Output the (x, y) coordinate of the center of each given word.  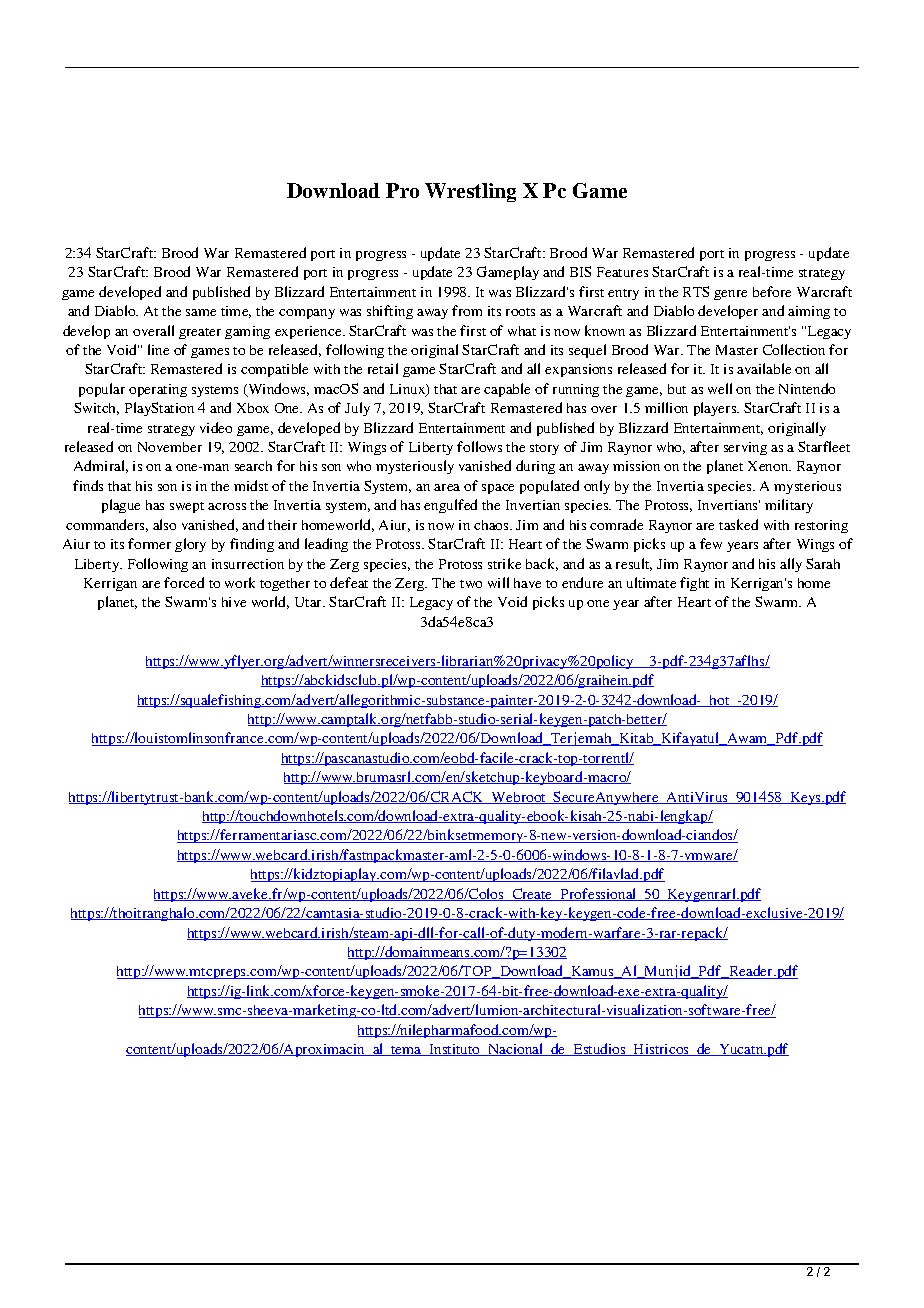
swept (187, 507)
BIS (580, 271)
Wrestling (470, 192)
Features (622, 272)
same (201, 312)
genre (730, 295)
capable (507, 390)
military (789, 506)
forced (184, 582)
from (467, 310)
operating (158, 390)
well (720, 388)
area (447, 487)
